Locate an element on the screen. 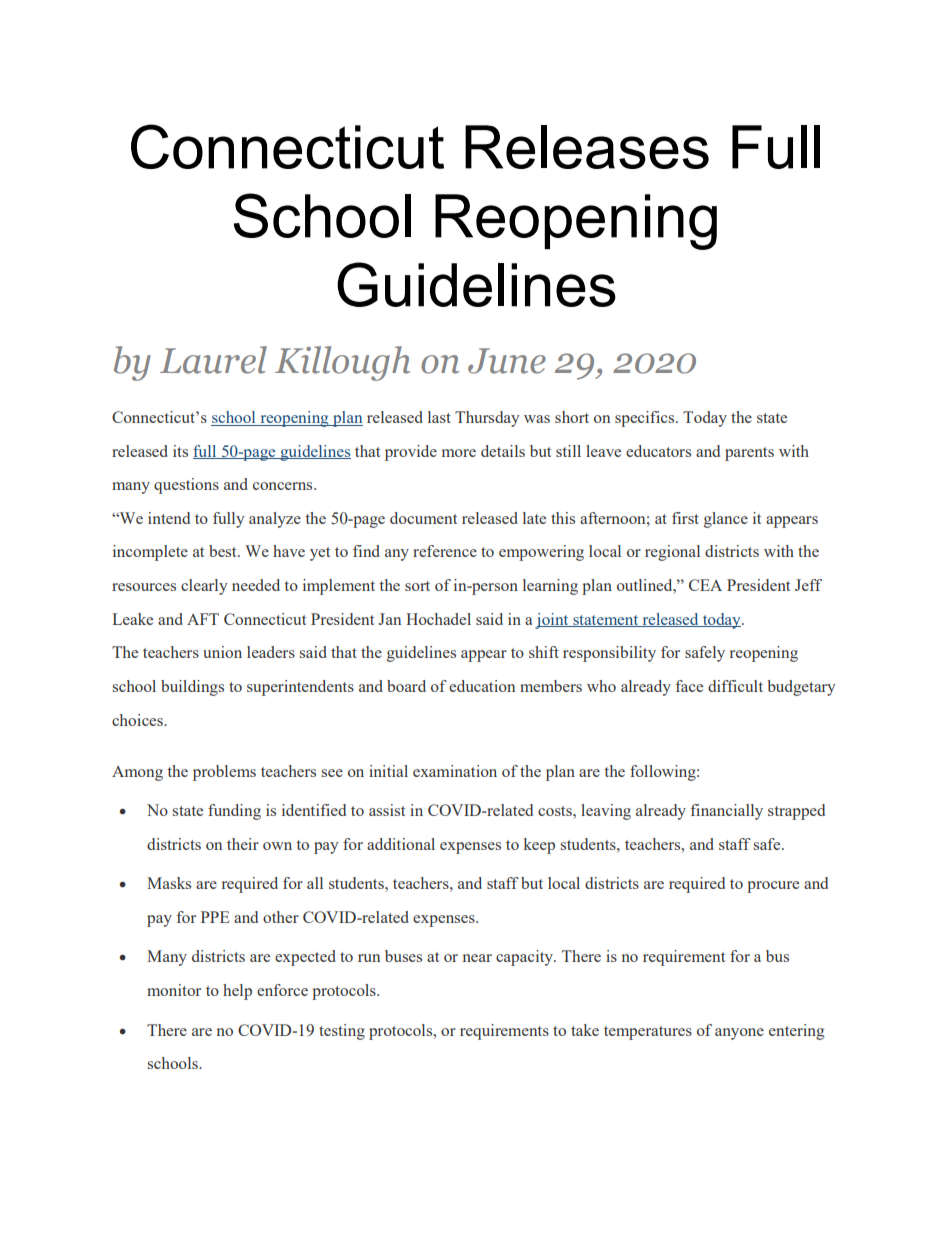 Image resolution: width=952 pixels, height=1233 pixels. Releases is located at coordinates (587, 147).
